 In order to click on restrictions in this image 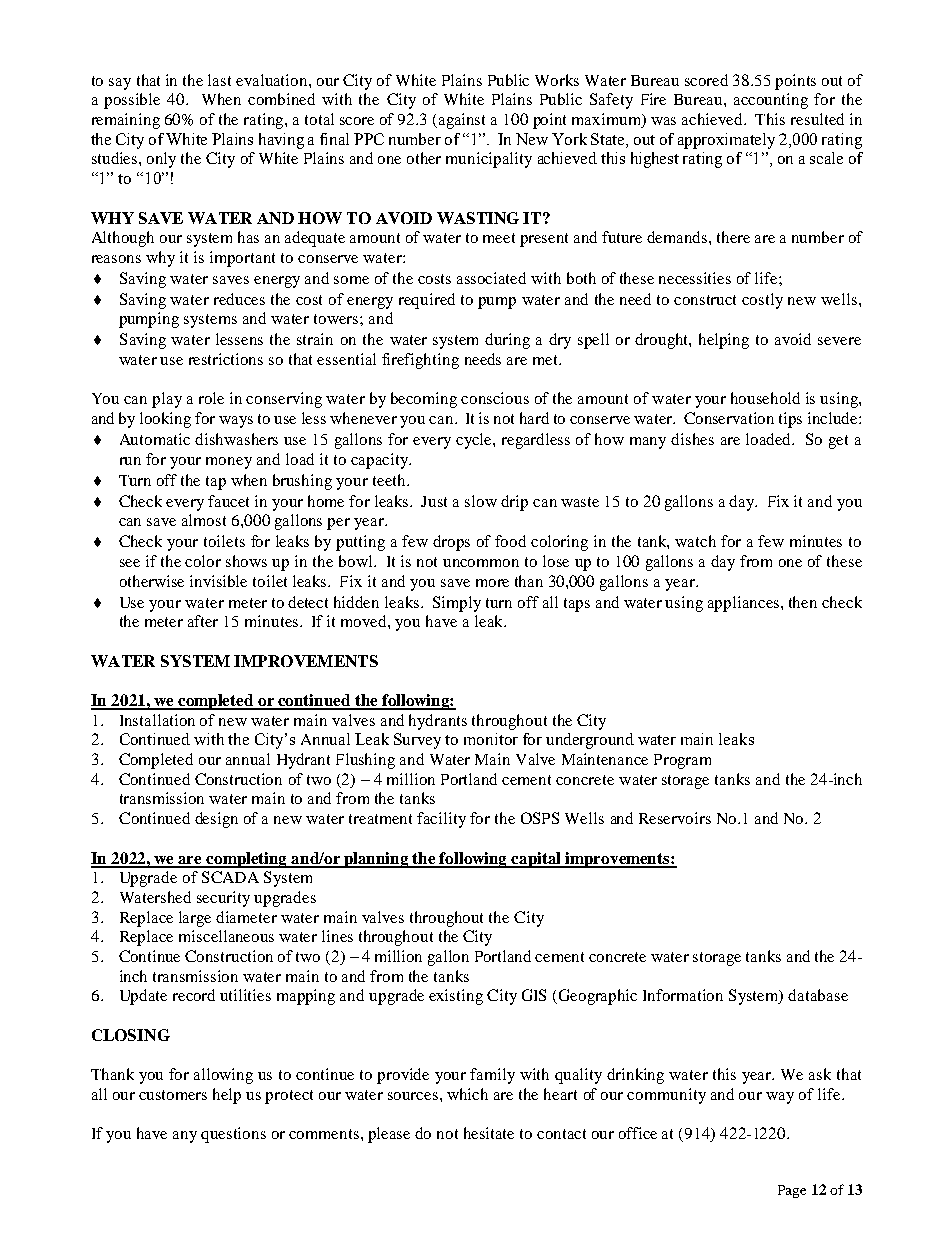, I will do `click(226, 359)`.
